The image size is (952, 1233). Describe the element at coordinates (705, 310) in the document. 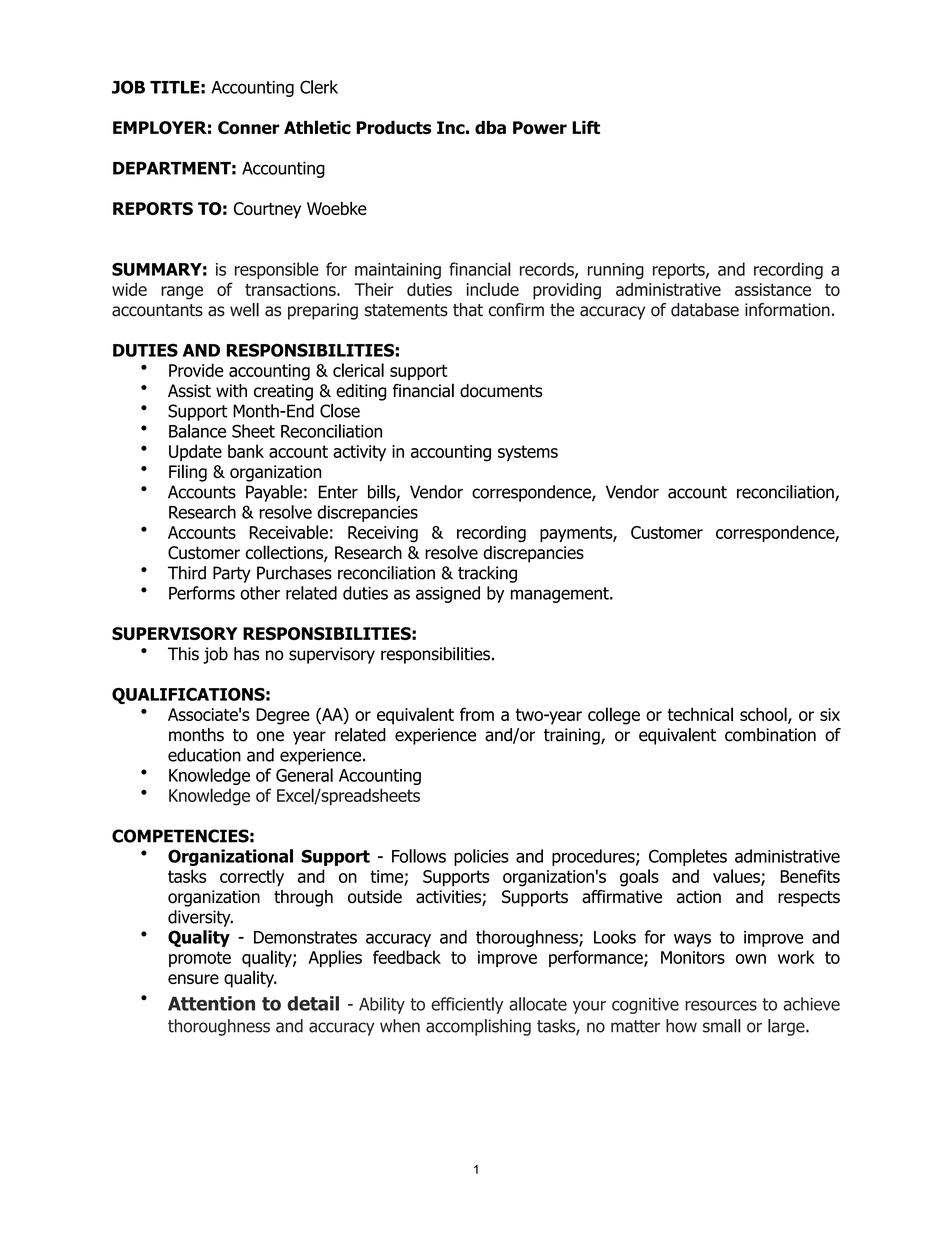

I see `database` at that location.
